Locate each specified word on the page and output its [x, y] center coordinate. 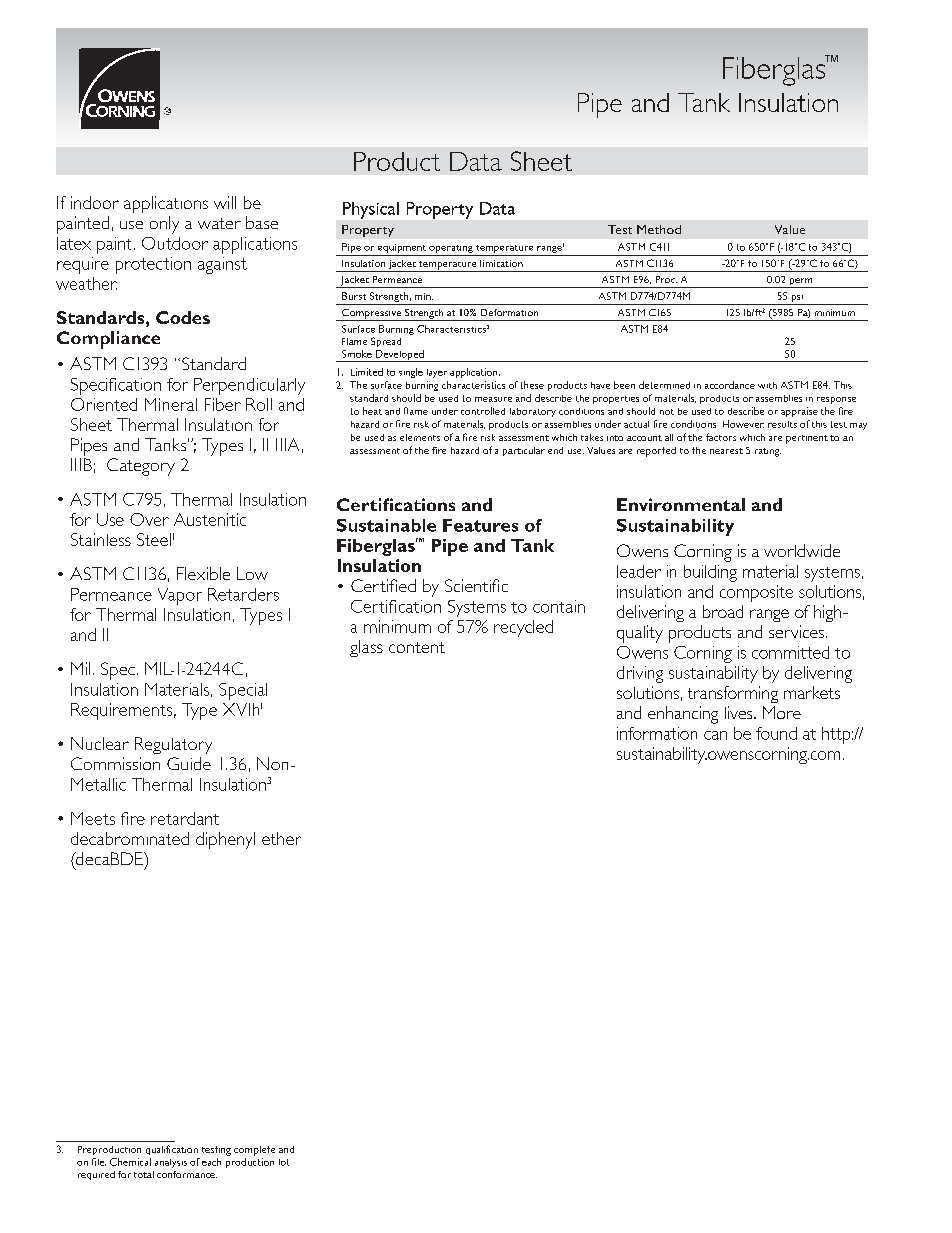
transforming [733, 694]
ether [281, 838]
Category [141, 467]
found [776, 733]
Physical [371, 210]
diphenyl [225, 840]
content [417, 647]
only [164, 225]
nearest [726, 451]
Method [659, 229]
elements [420, 437]
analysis [171, 1163]
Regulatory [173, 745]
